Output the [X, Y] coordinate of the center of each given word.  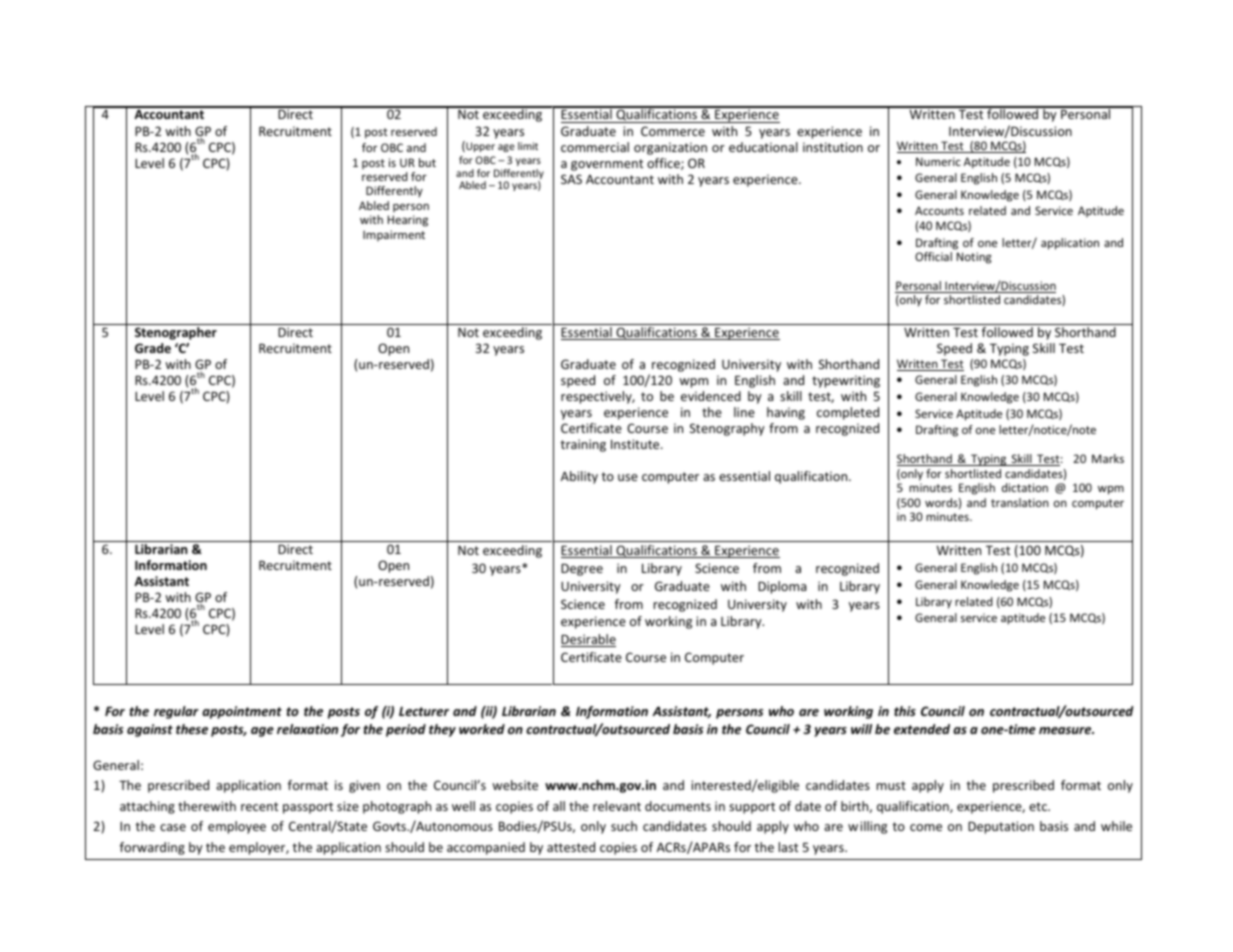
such [624, 826]
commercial [595, 147]
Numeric [938, 161]
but [427, 162]
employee [237, 827]
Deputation [1001, 827]
